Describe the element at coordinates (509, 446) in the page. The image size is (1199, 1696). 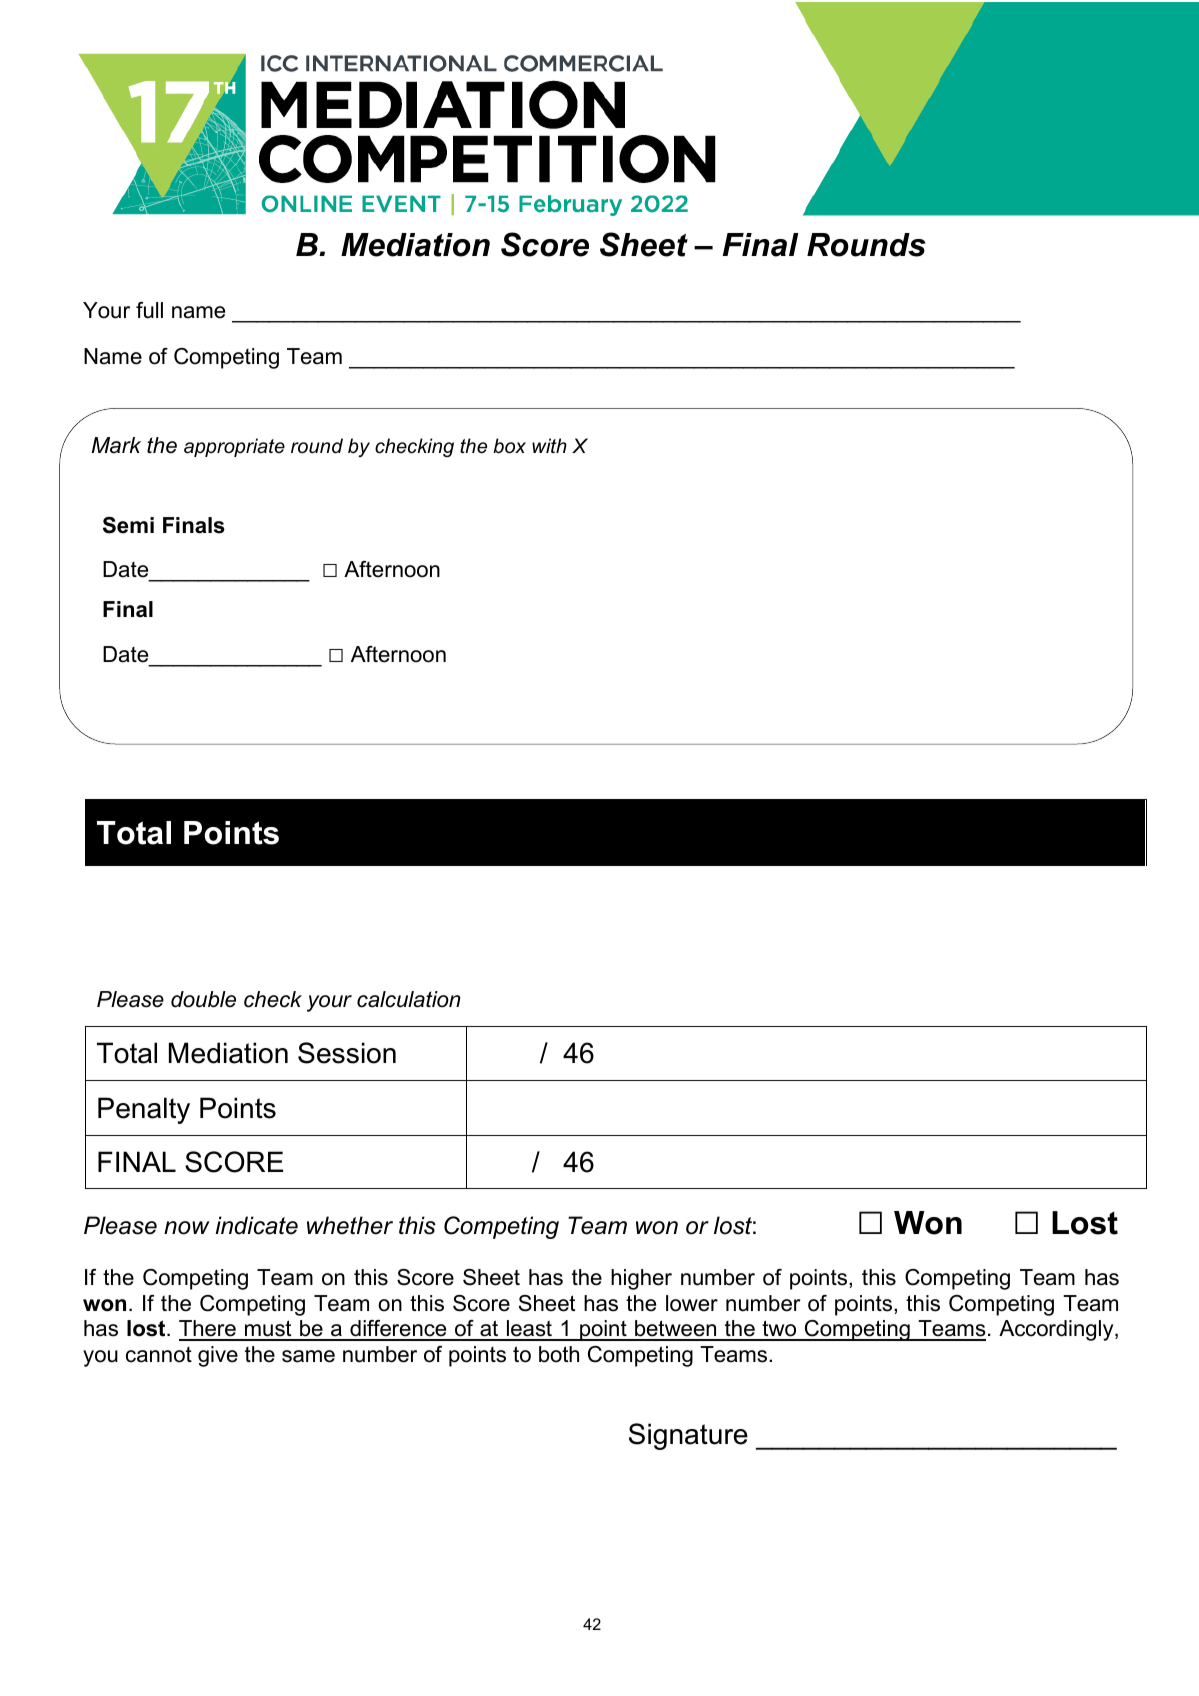
I see `box` at that location.
